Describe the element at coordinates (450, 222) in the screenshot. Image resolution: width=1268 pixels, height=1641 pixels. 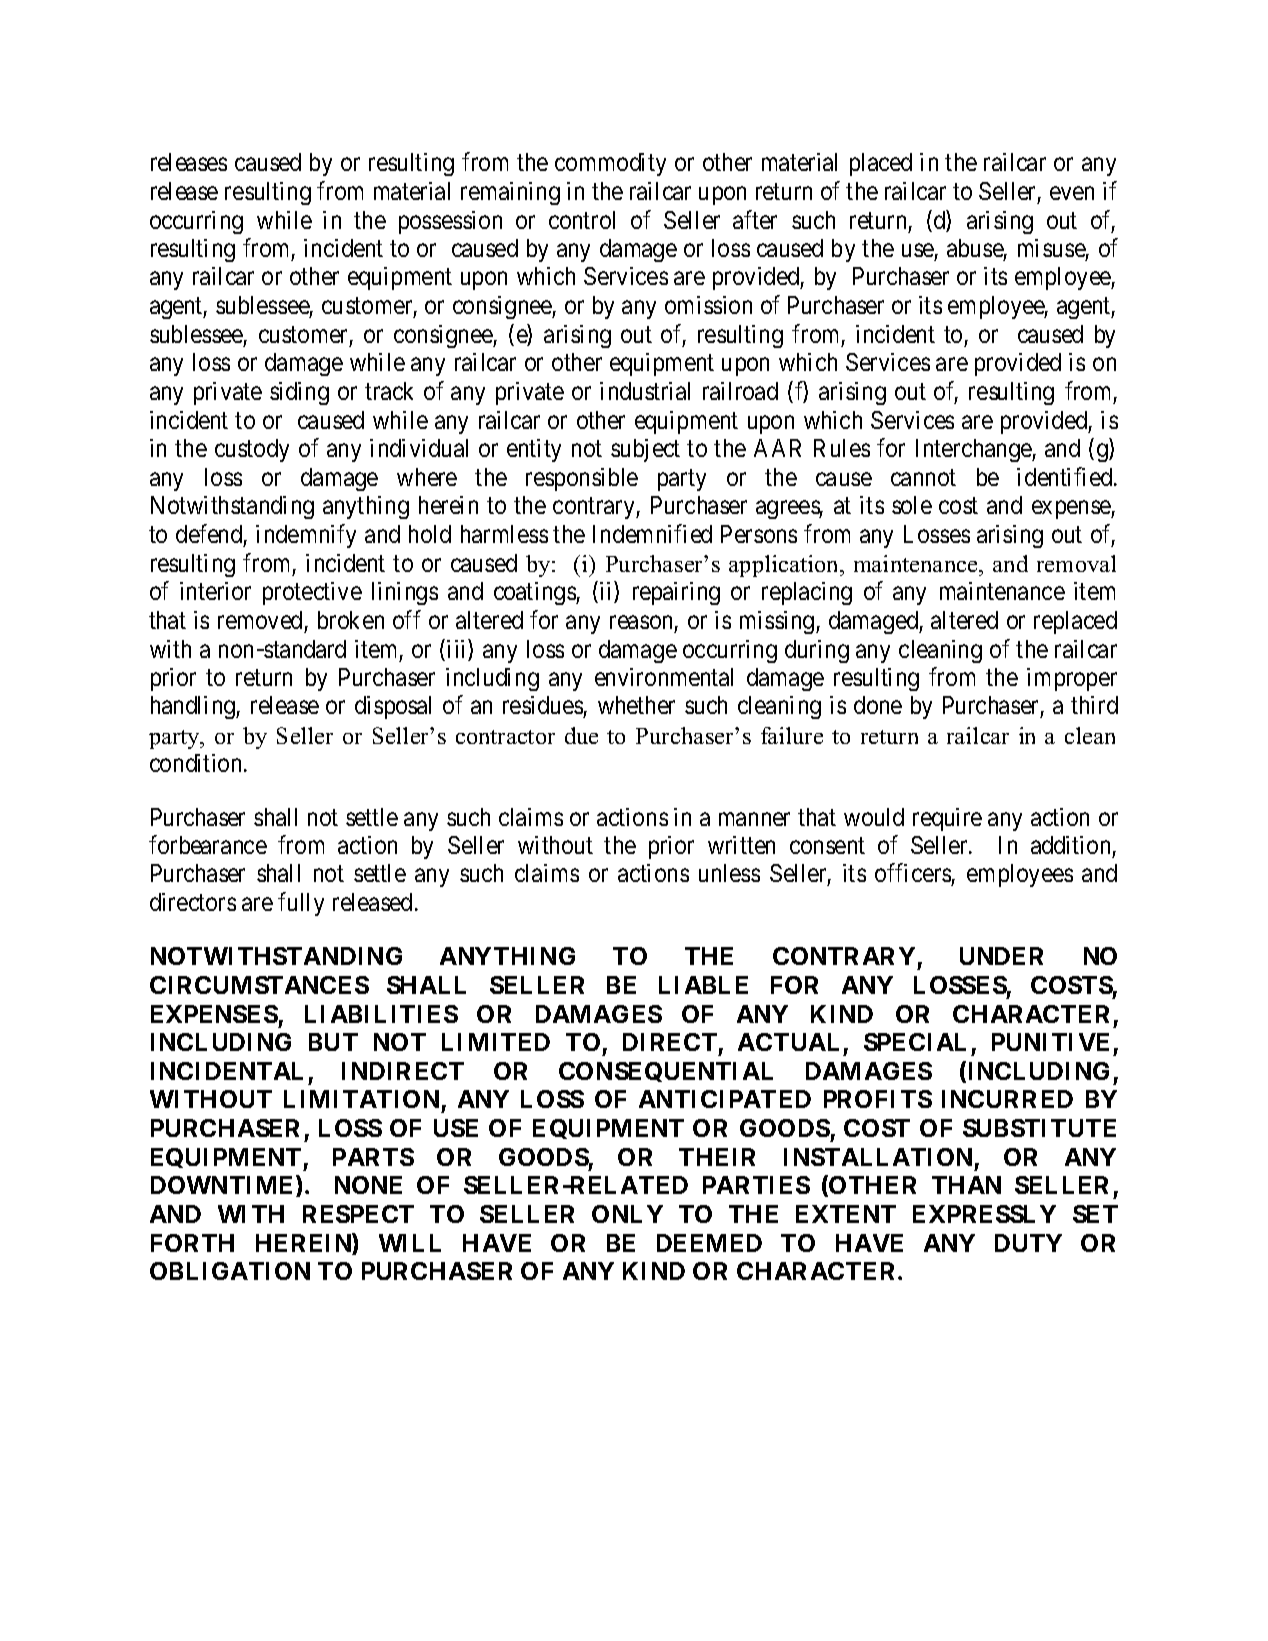
I see `possession` at that location.
